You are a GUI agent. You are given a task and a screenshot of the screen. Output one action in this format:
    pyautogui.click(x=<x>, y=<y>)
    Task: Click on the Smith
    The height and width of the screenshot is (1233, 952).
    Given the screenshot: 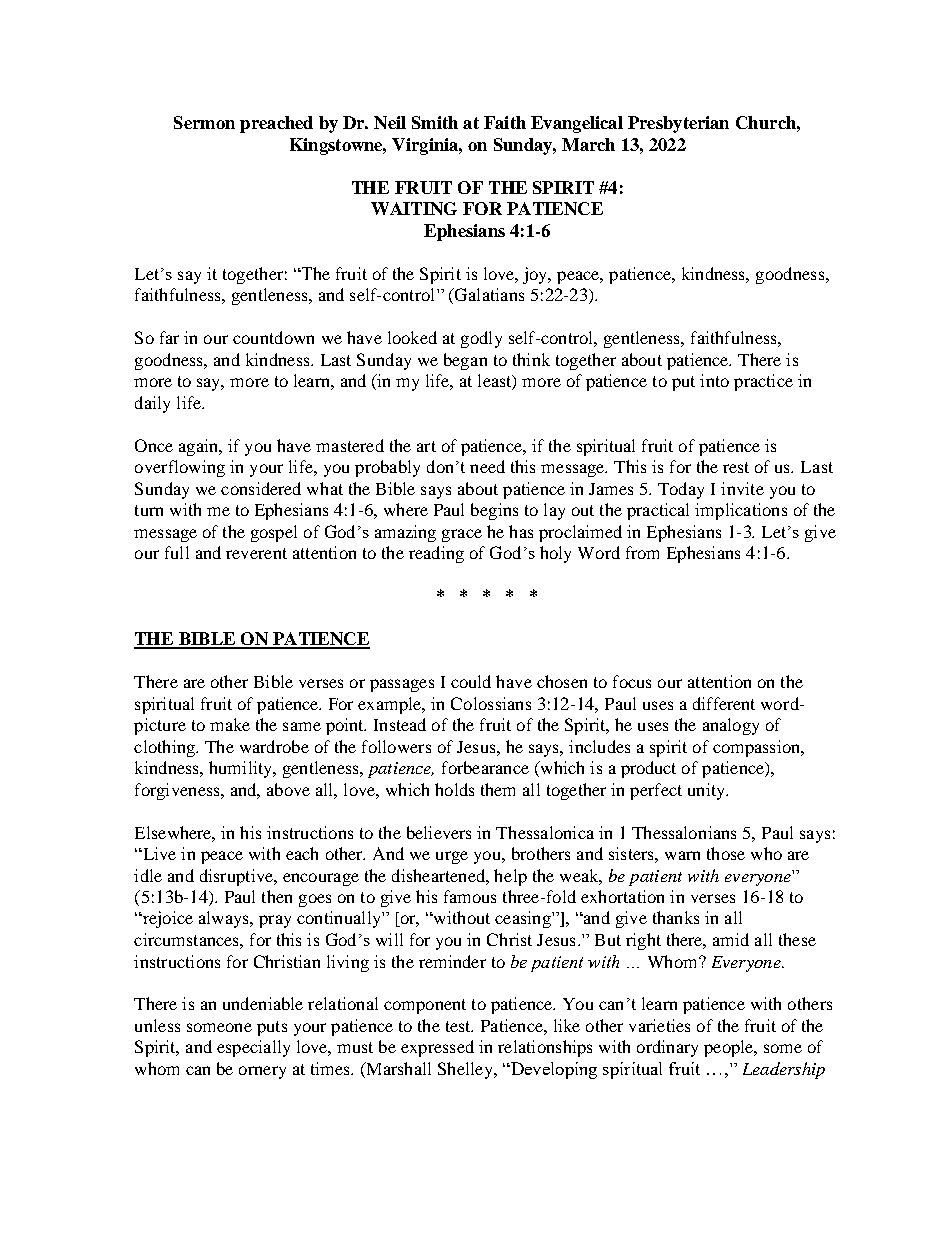 What is the action you would take?
    pyautogui.click(x=435, y=122)
